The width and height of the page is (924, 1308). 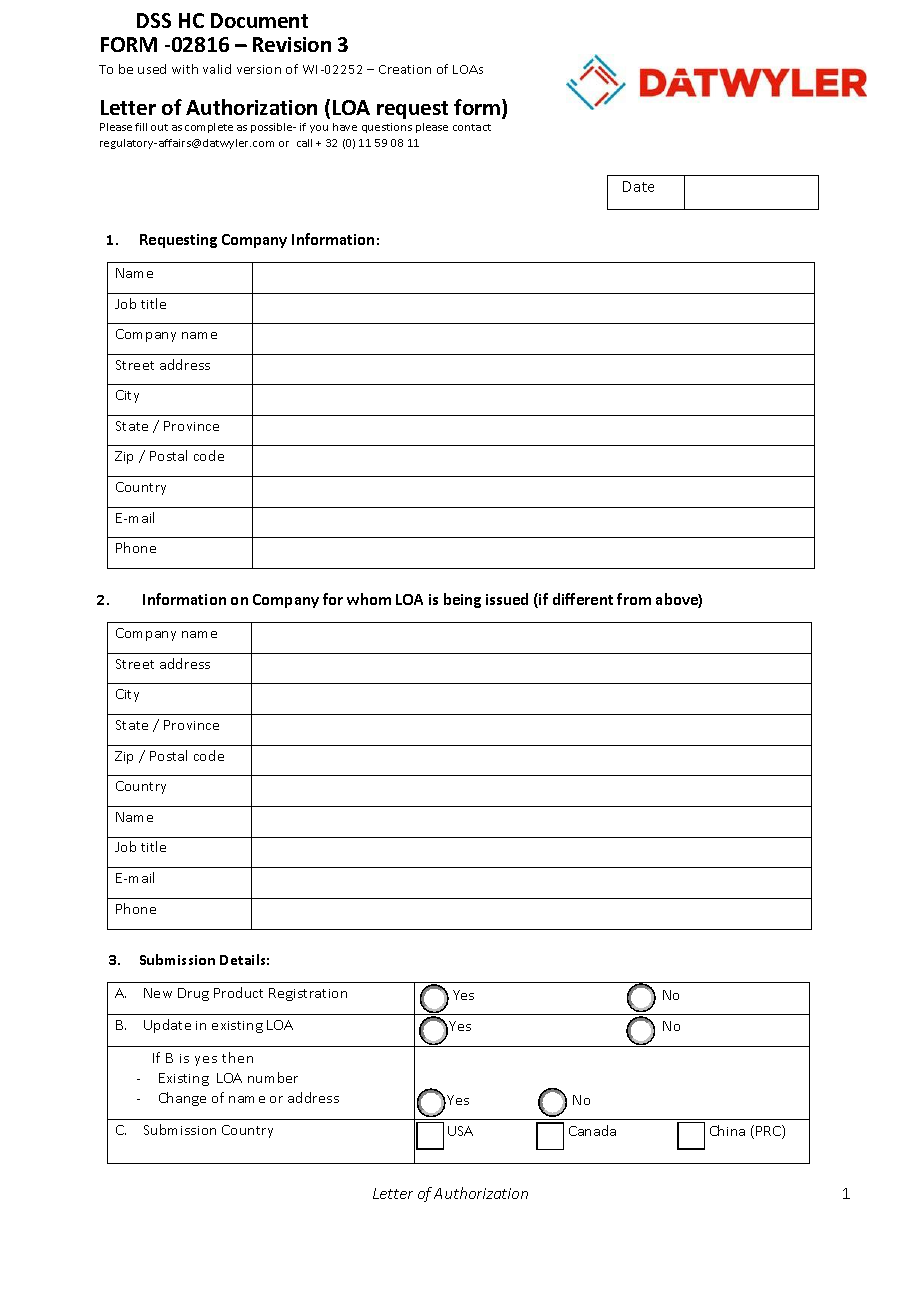 I want to click on Creation, so click(x=405, y=69).
